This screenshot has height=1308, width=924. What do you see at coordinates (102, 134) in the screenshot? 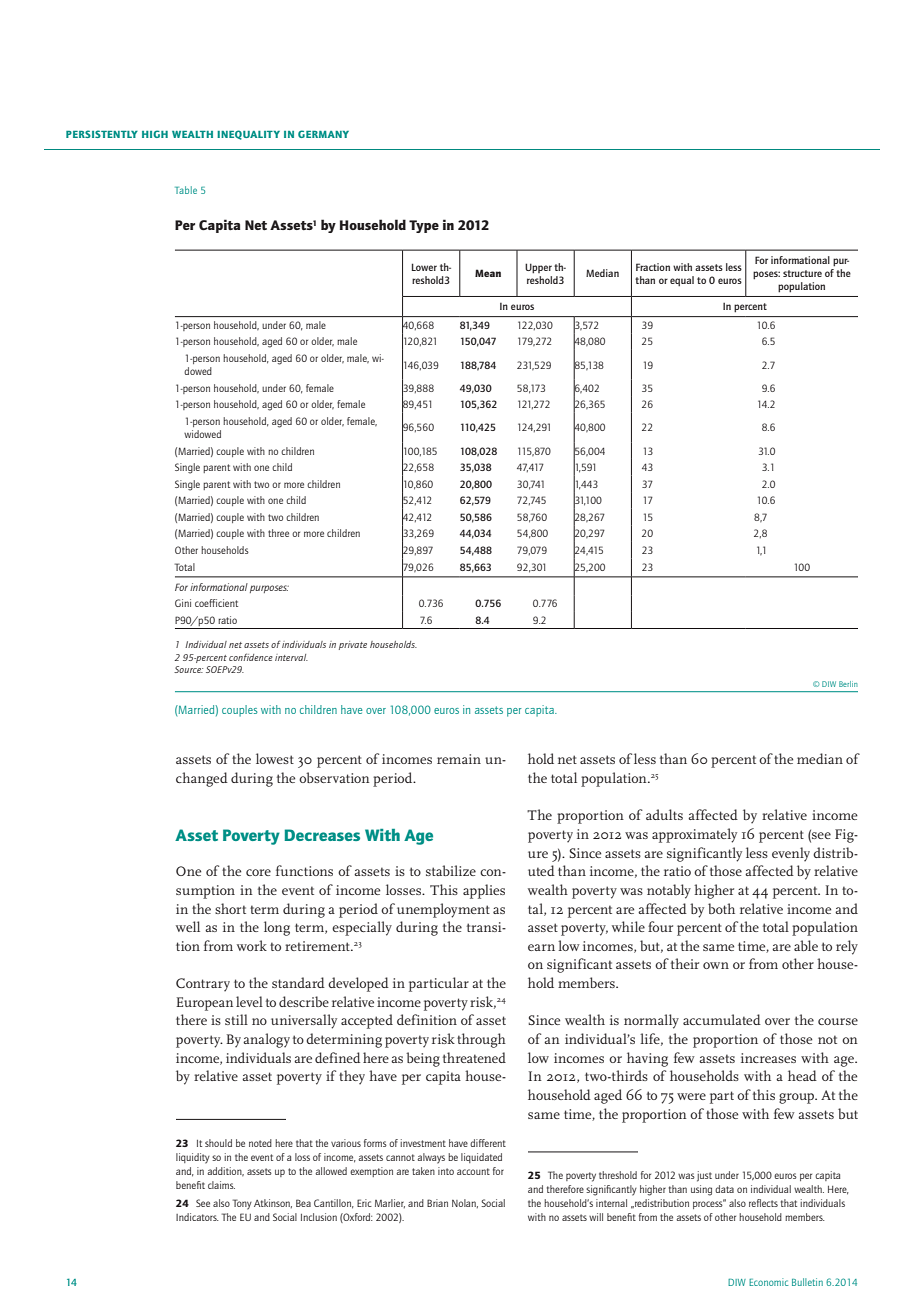
I see `Persistently` at bounding box center [102, 134].
